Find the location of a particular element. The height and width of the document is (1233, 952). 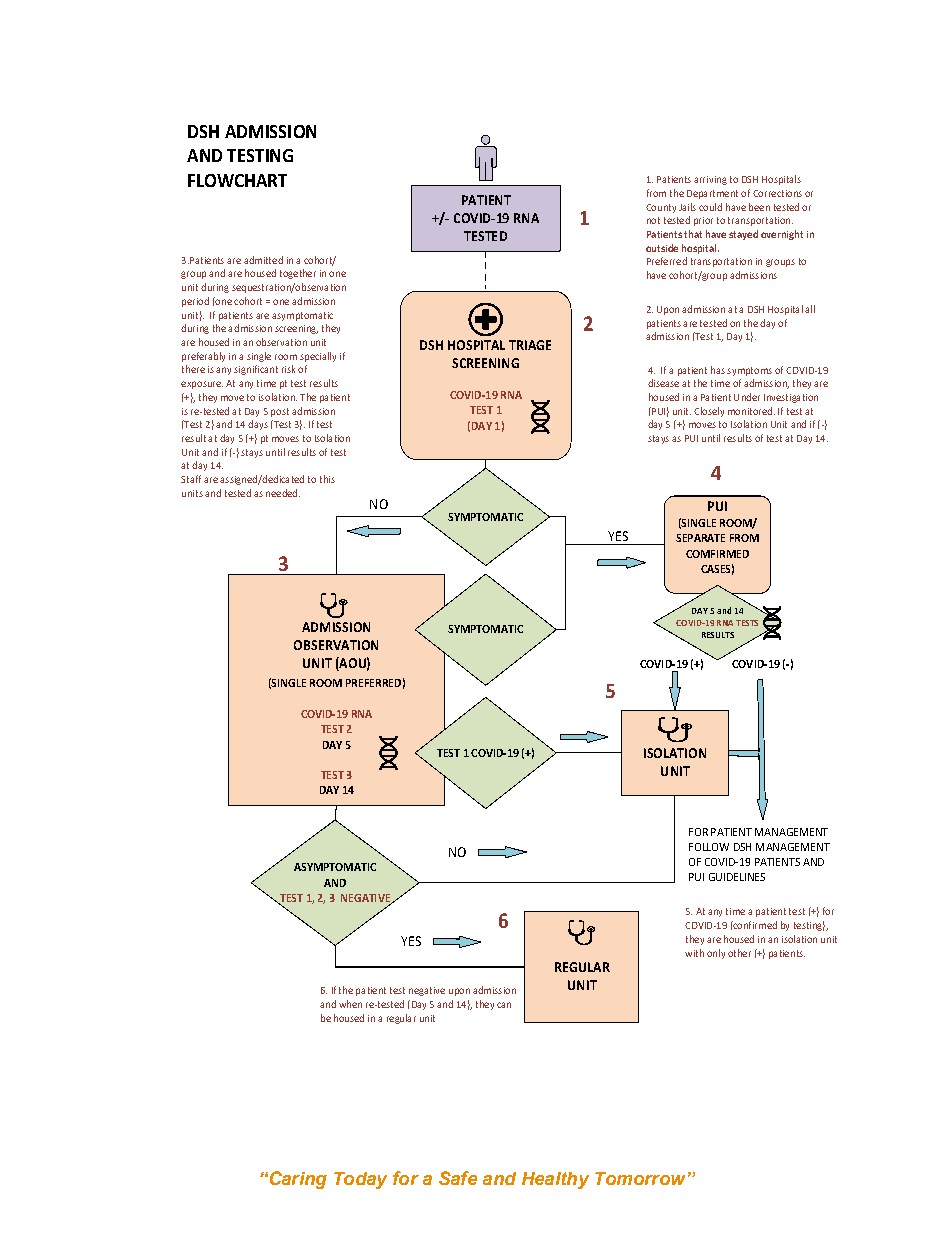

steps is located at coordinates (466, 561).
